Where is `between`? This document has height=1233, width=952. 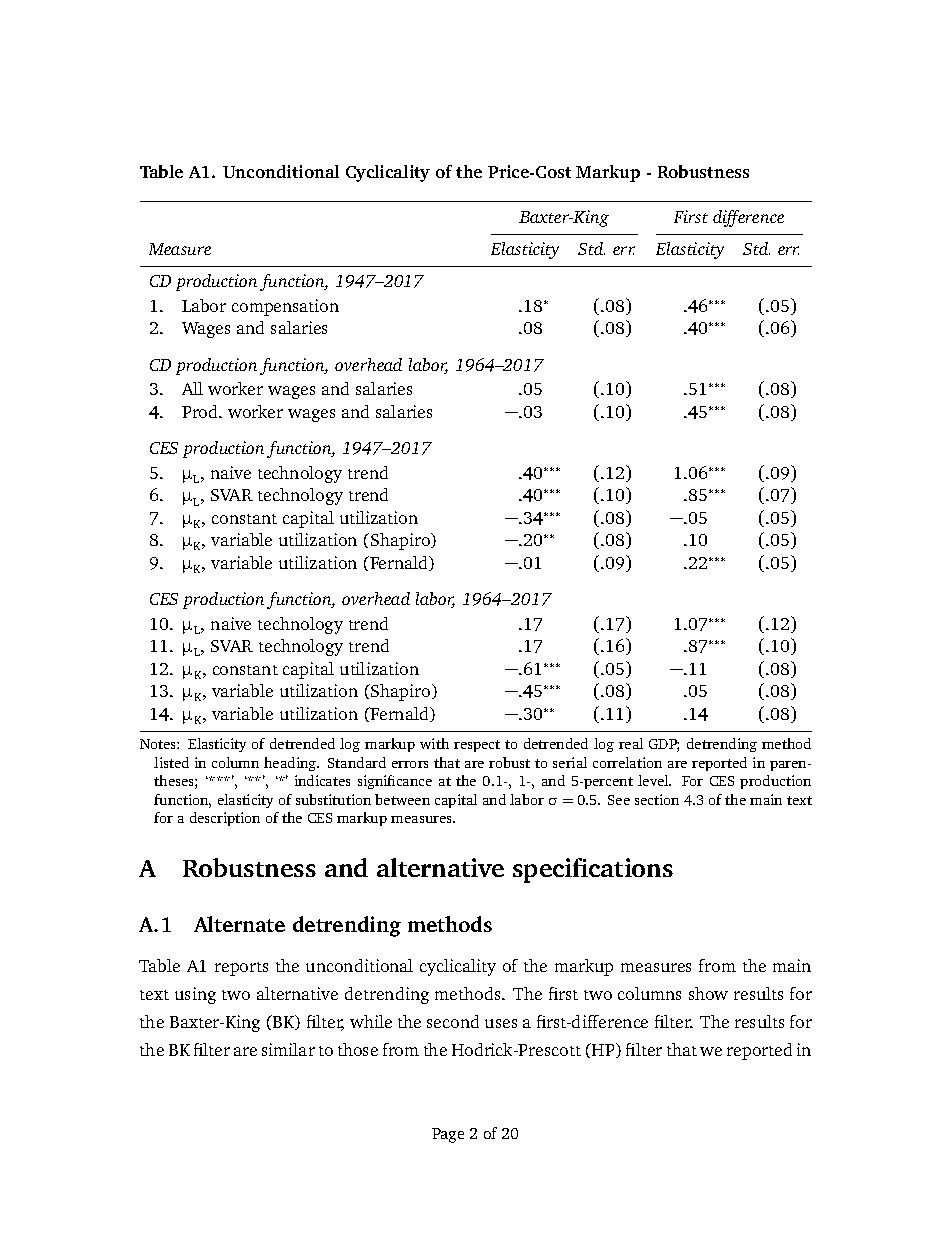 between is located at coordinates (402, 799).
